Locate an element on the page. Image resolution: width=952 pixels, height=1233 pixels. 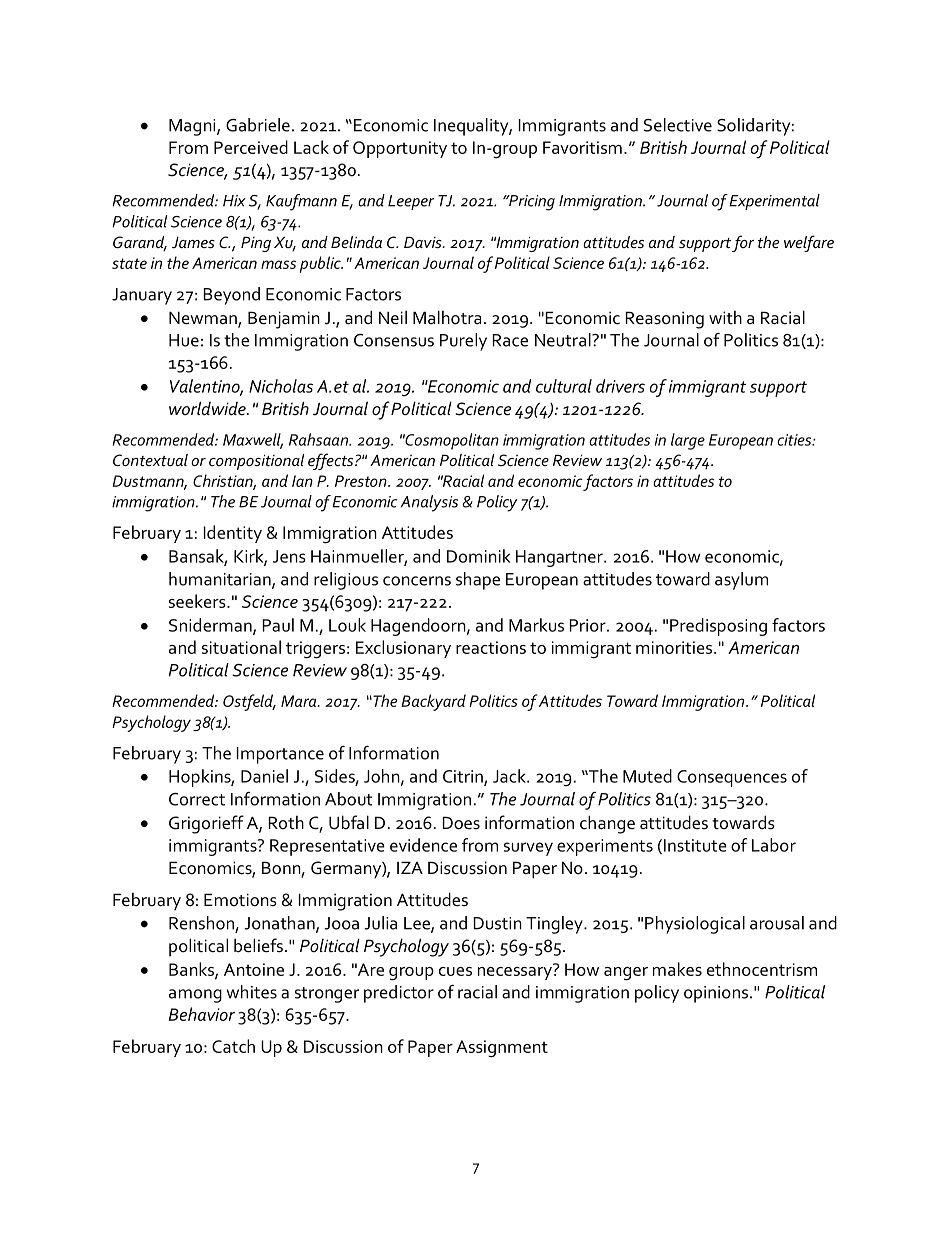
Selective is located at coordinates (678, 125).
